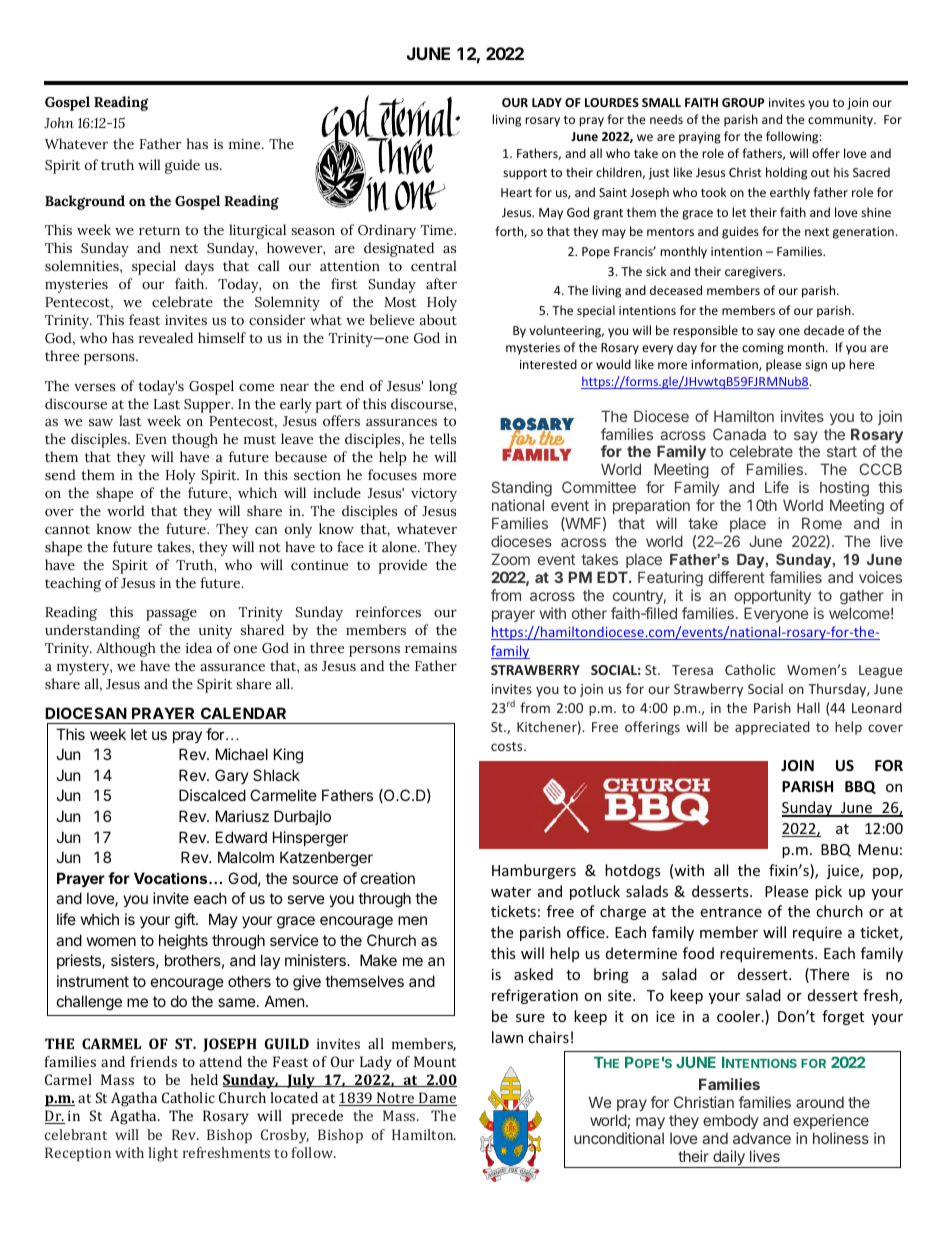 The image size is (952, 1233). What do you see at coordinates (232, 776) in the screenshot?
I see `Gary` at bounding box center [232, 776].
